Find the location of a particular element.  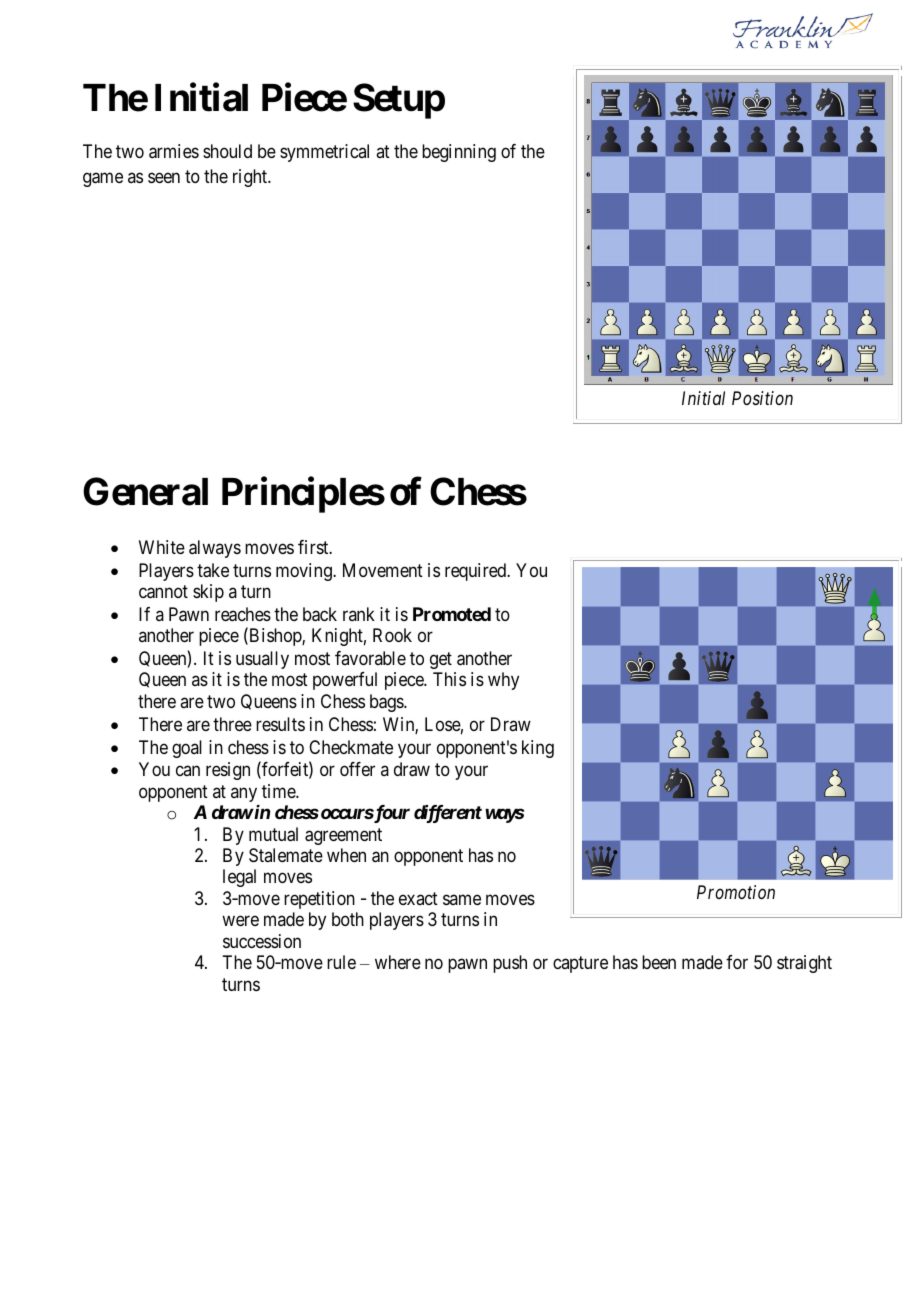

moving is located at coordinates (305, 572).
